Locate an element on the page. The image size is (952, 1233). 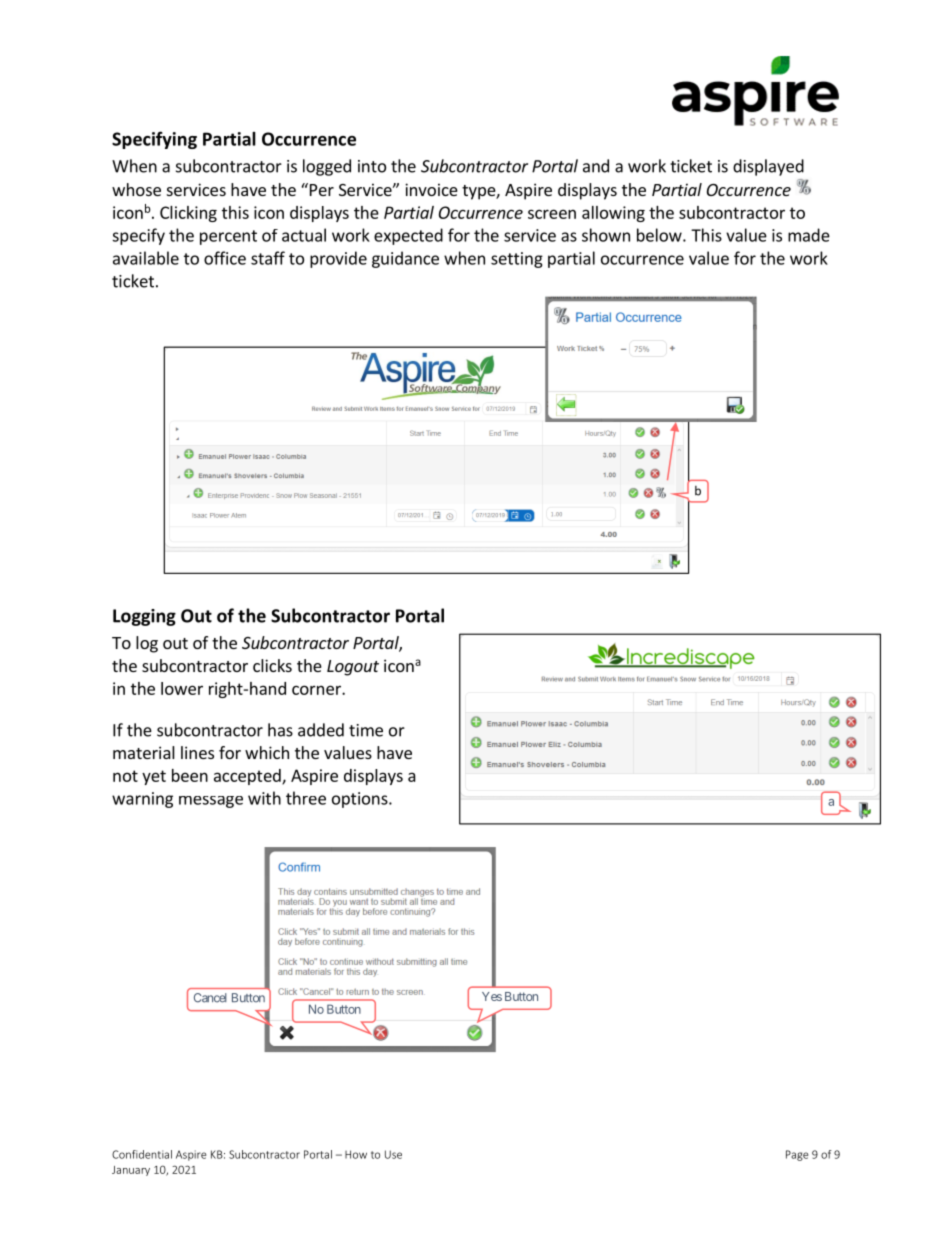
options is located at coordinates (361, 800).
